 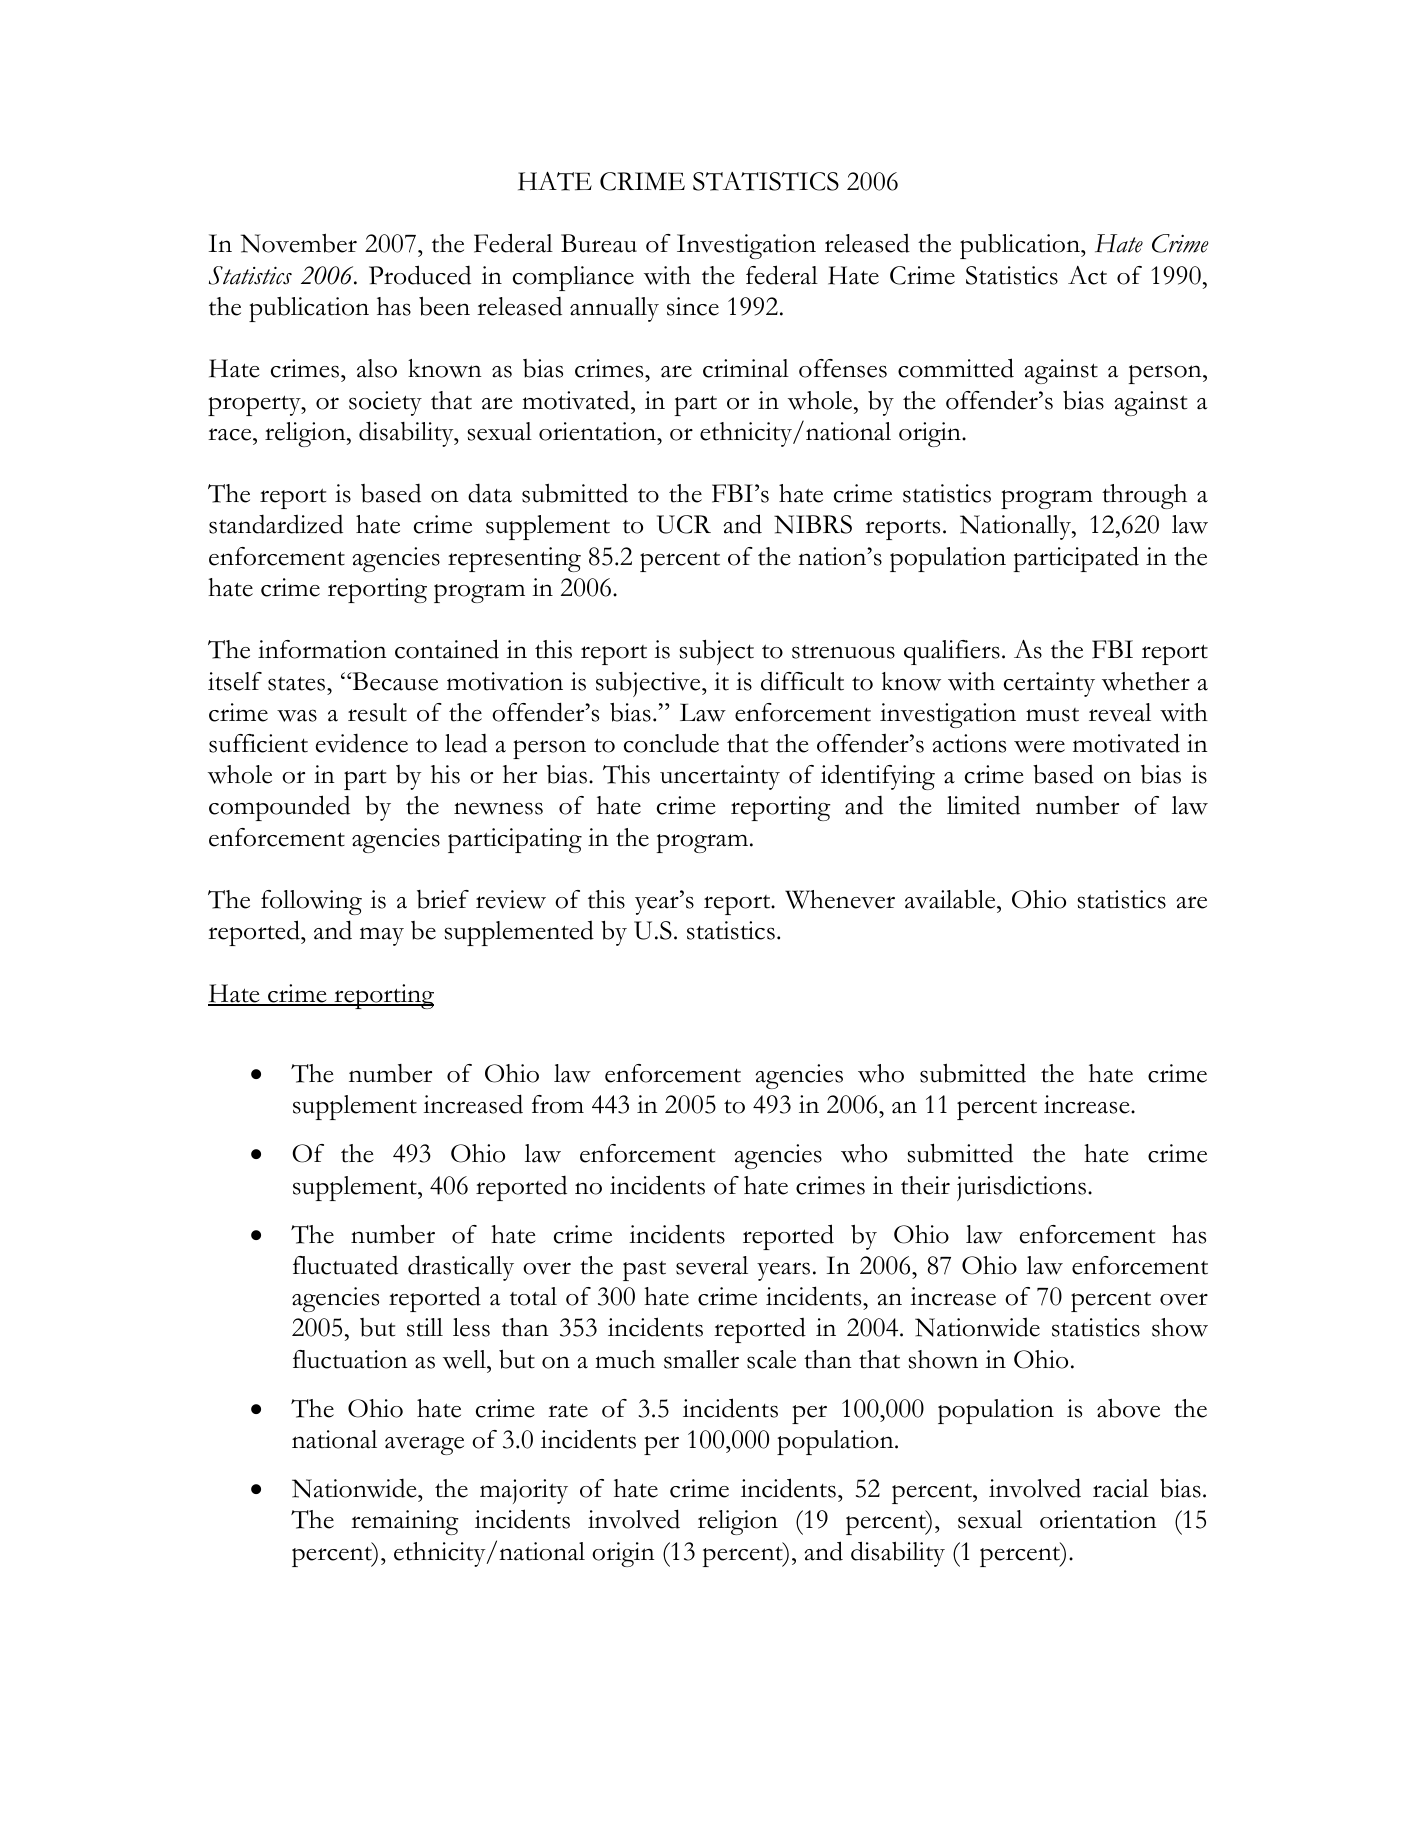 I want to click on November, so click(x=299, y=243).
